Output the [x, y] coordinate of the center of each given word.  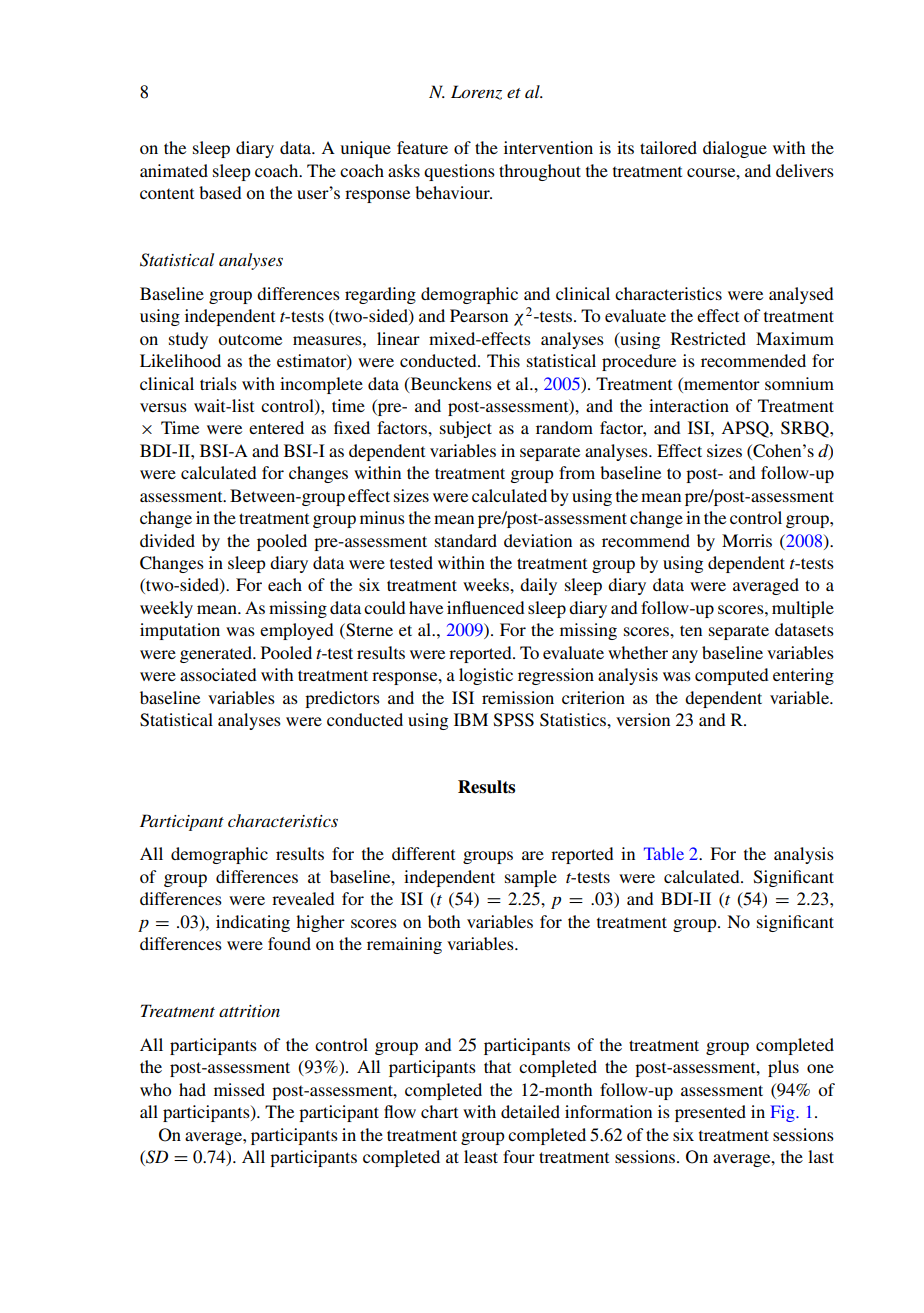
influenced [486, 607]
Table [664, 853]
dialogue [735, 149]
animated [174, 170]
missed [239, 1089]
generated [217, 654]
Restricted [708, 338]
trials [218, 383]
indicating [253, 923]
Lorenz [476, 92]
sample [531, 878]
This [503, 360]
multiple [803, 609]
